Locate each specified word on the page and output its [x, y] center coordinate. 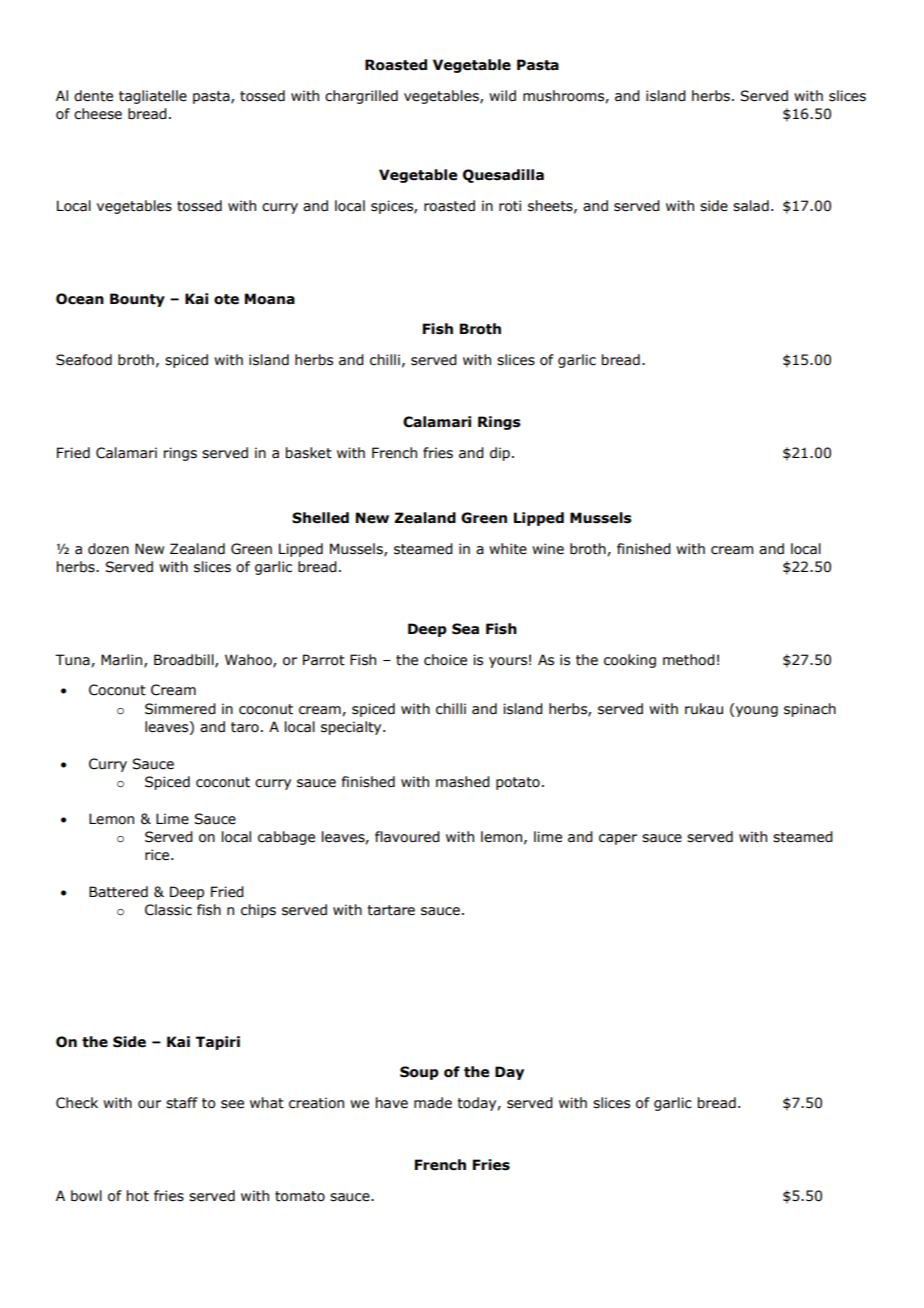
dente [93, 96]
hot [138, 1196]
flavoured [407, 837]
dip [500, 454]
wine [548, 549]
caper [618, 839]
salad [751, 206]
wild [502, 95]
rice [158, 855]
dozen [108, 549]
